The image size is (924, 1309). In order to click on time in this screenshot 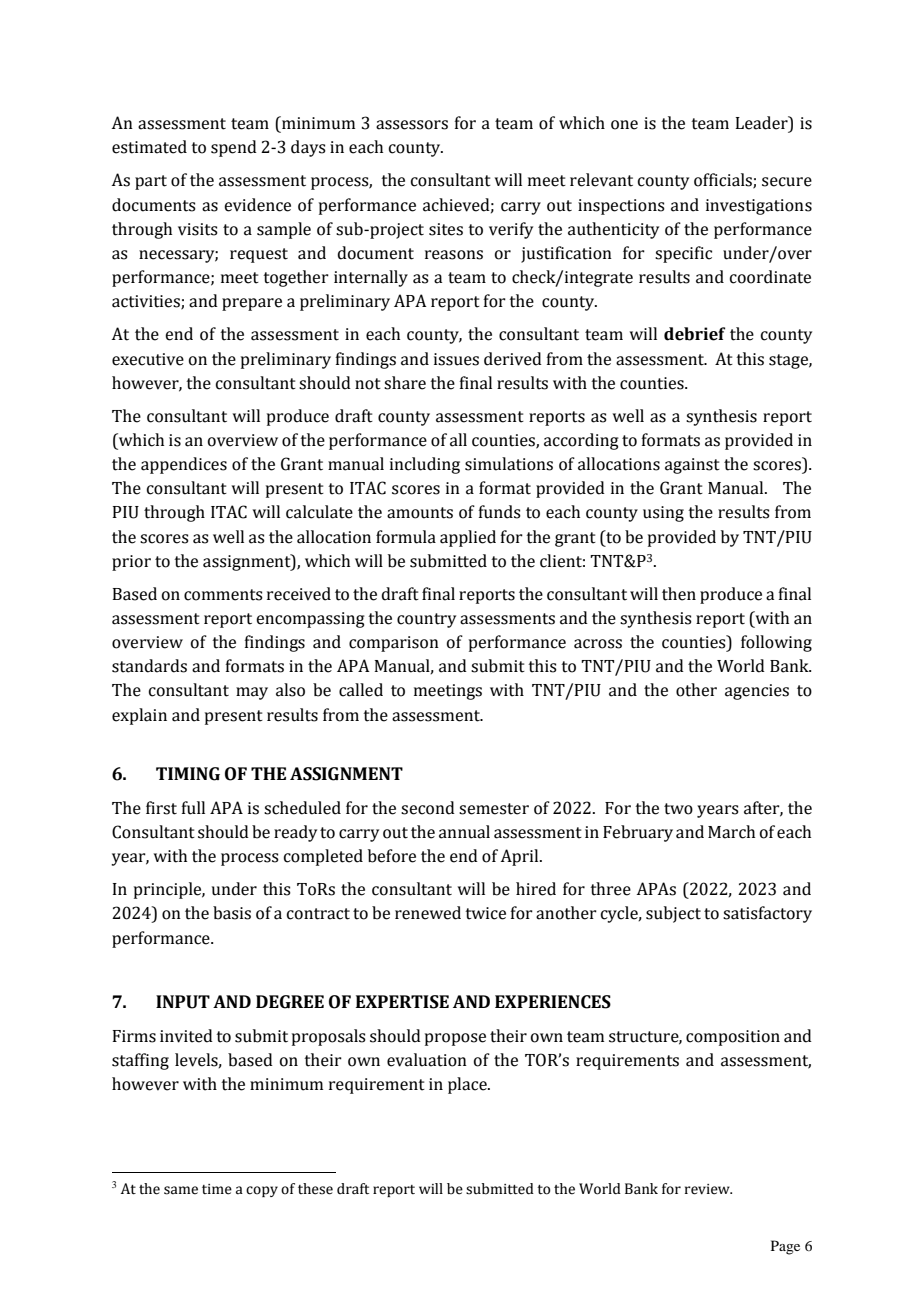, I will do `click(217, 1189)`.
